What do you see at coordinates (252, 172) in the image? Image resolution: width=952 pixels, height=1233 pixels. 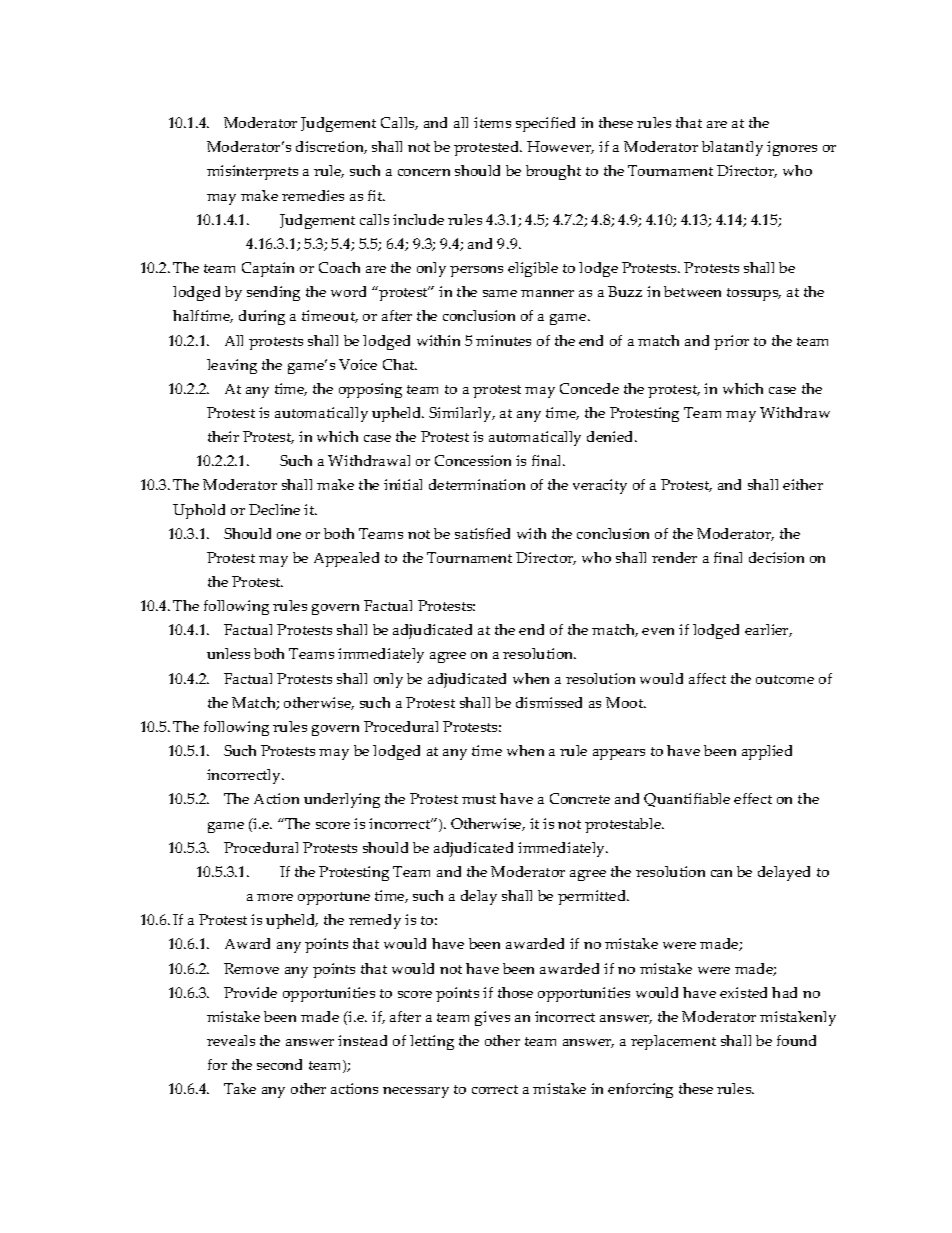 I see `misinterprets` at bounding box center [252, 172].
